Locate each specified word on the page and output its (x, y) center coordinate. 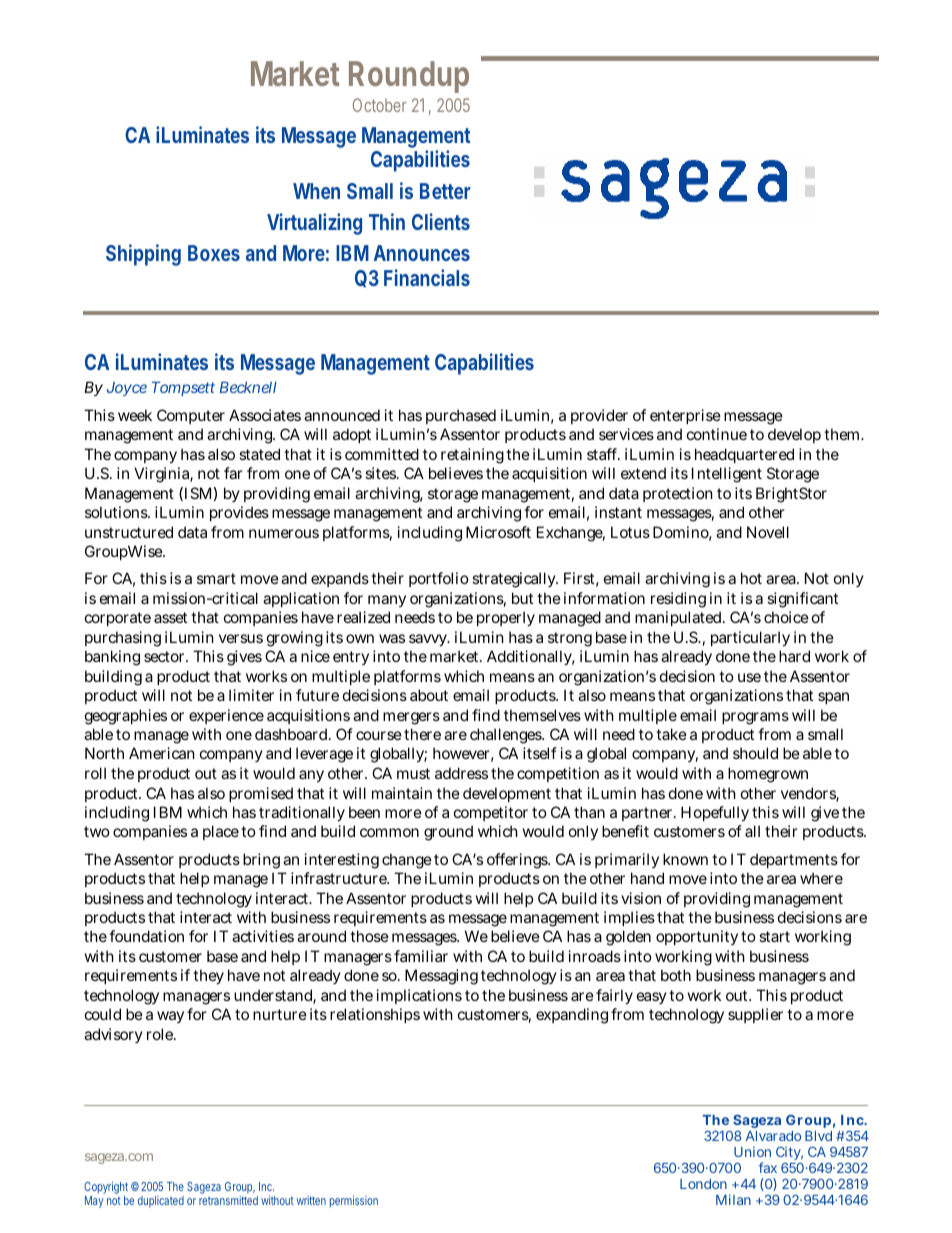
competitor (491, 813)
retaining (472, 456)
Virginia (163, 475)
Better (445, 191)
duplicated (161, 1202)
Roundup (409, 77)
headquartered (744, 455)
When (316, 191)
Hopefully (715, 813)
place (221, 832)
